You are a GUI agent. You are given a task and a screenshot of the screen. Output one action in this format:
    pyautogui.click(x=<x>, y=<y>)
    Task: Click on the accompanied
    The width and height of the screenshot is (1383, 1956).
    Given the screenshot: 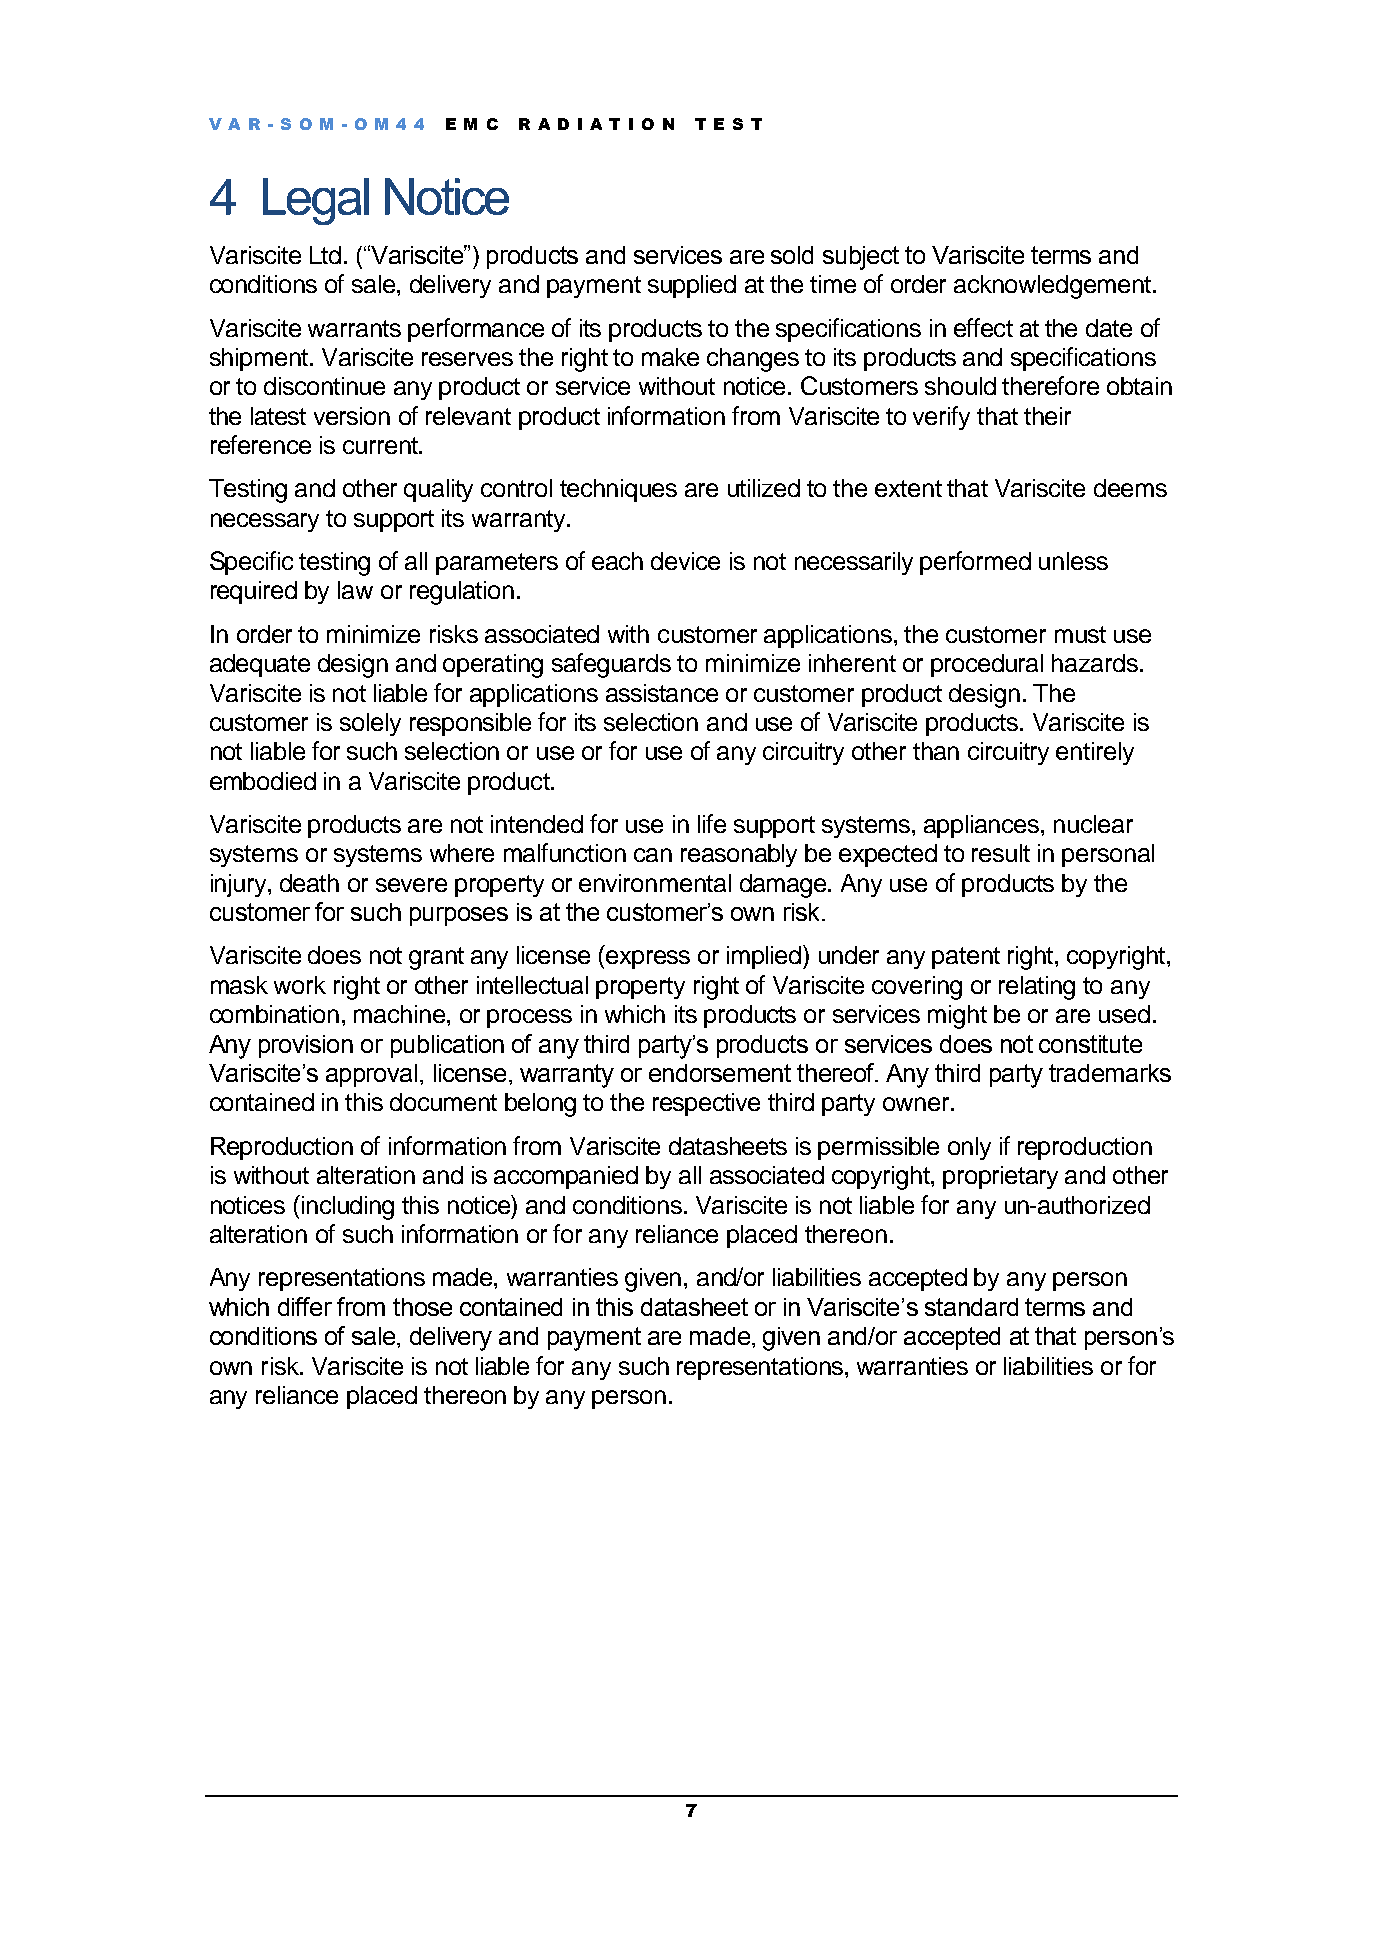 What is the action you would take?
    pyautogui.click(x=566, y=1177)
